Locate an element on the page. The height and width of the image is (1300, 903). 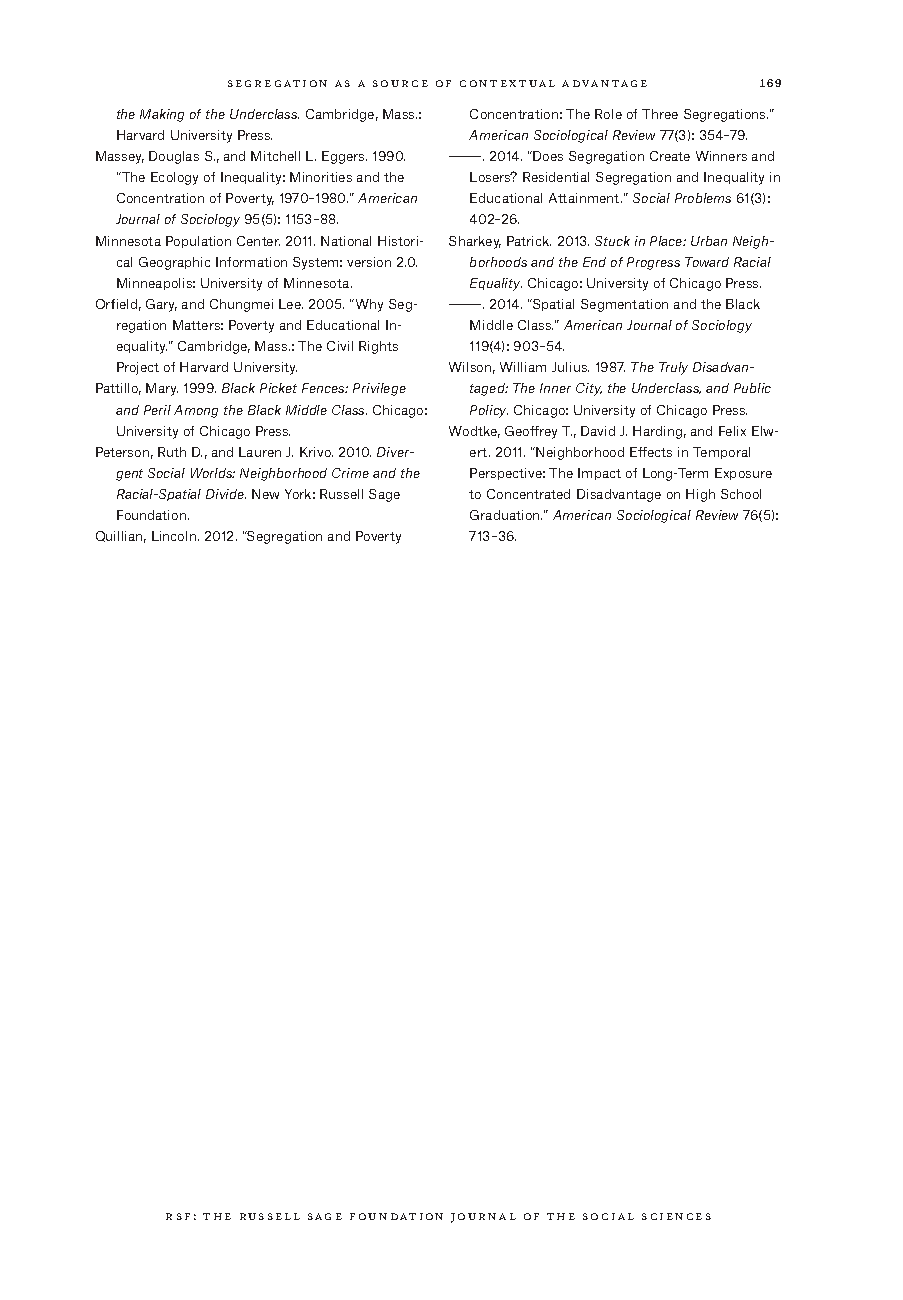
Divide is located at coordinates (226, 494).
